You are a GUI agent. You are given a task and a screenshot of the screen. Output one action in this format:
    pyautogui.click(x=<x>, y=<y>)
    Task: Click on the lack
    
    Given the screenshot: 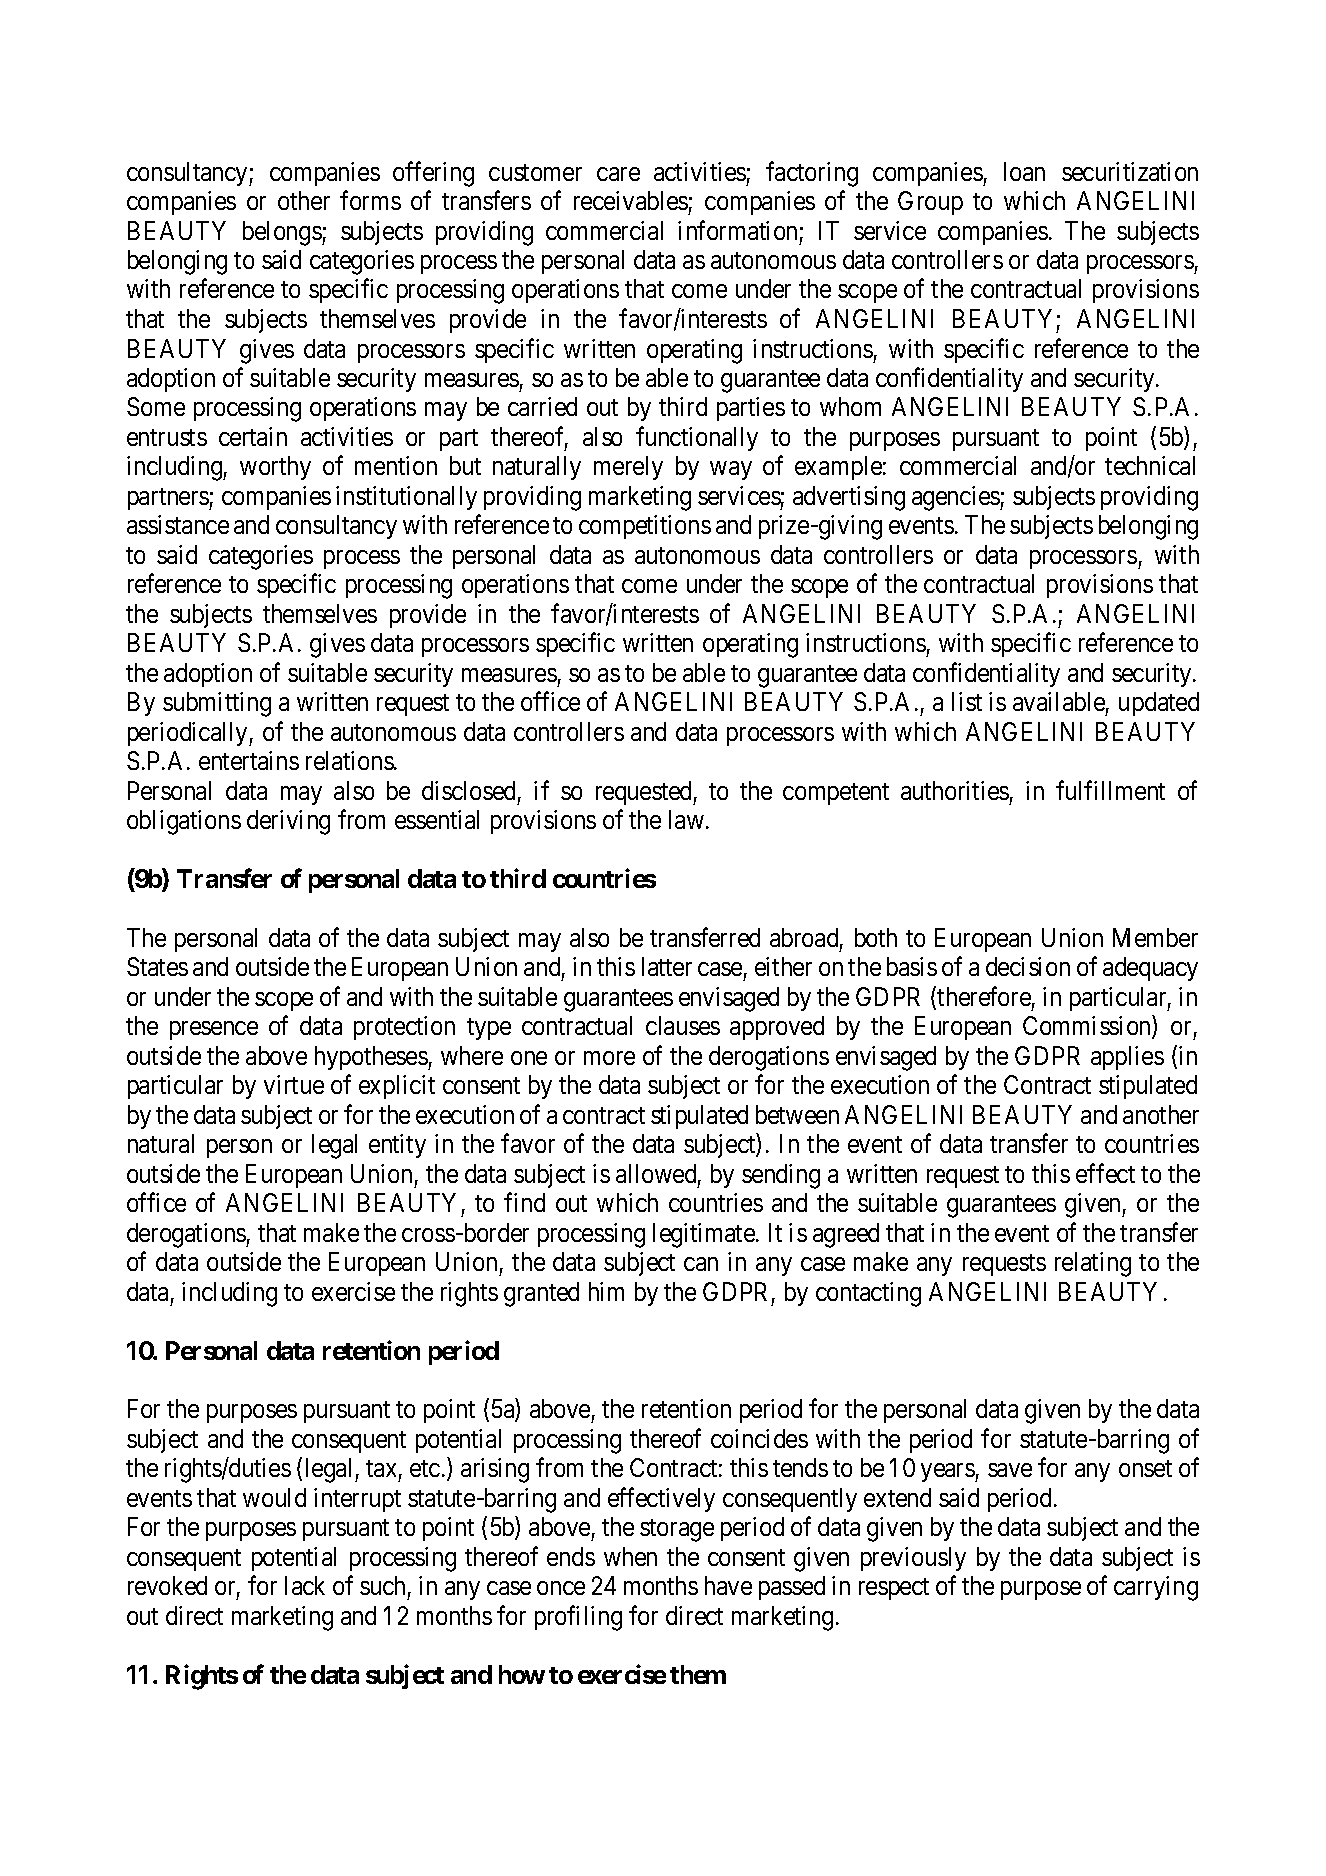 What is the action you would take?
    pyautogui.click(x=305, y=1585)
